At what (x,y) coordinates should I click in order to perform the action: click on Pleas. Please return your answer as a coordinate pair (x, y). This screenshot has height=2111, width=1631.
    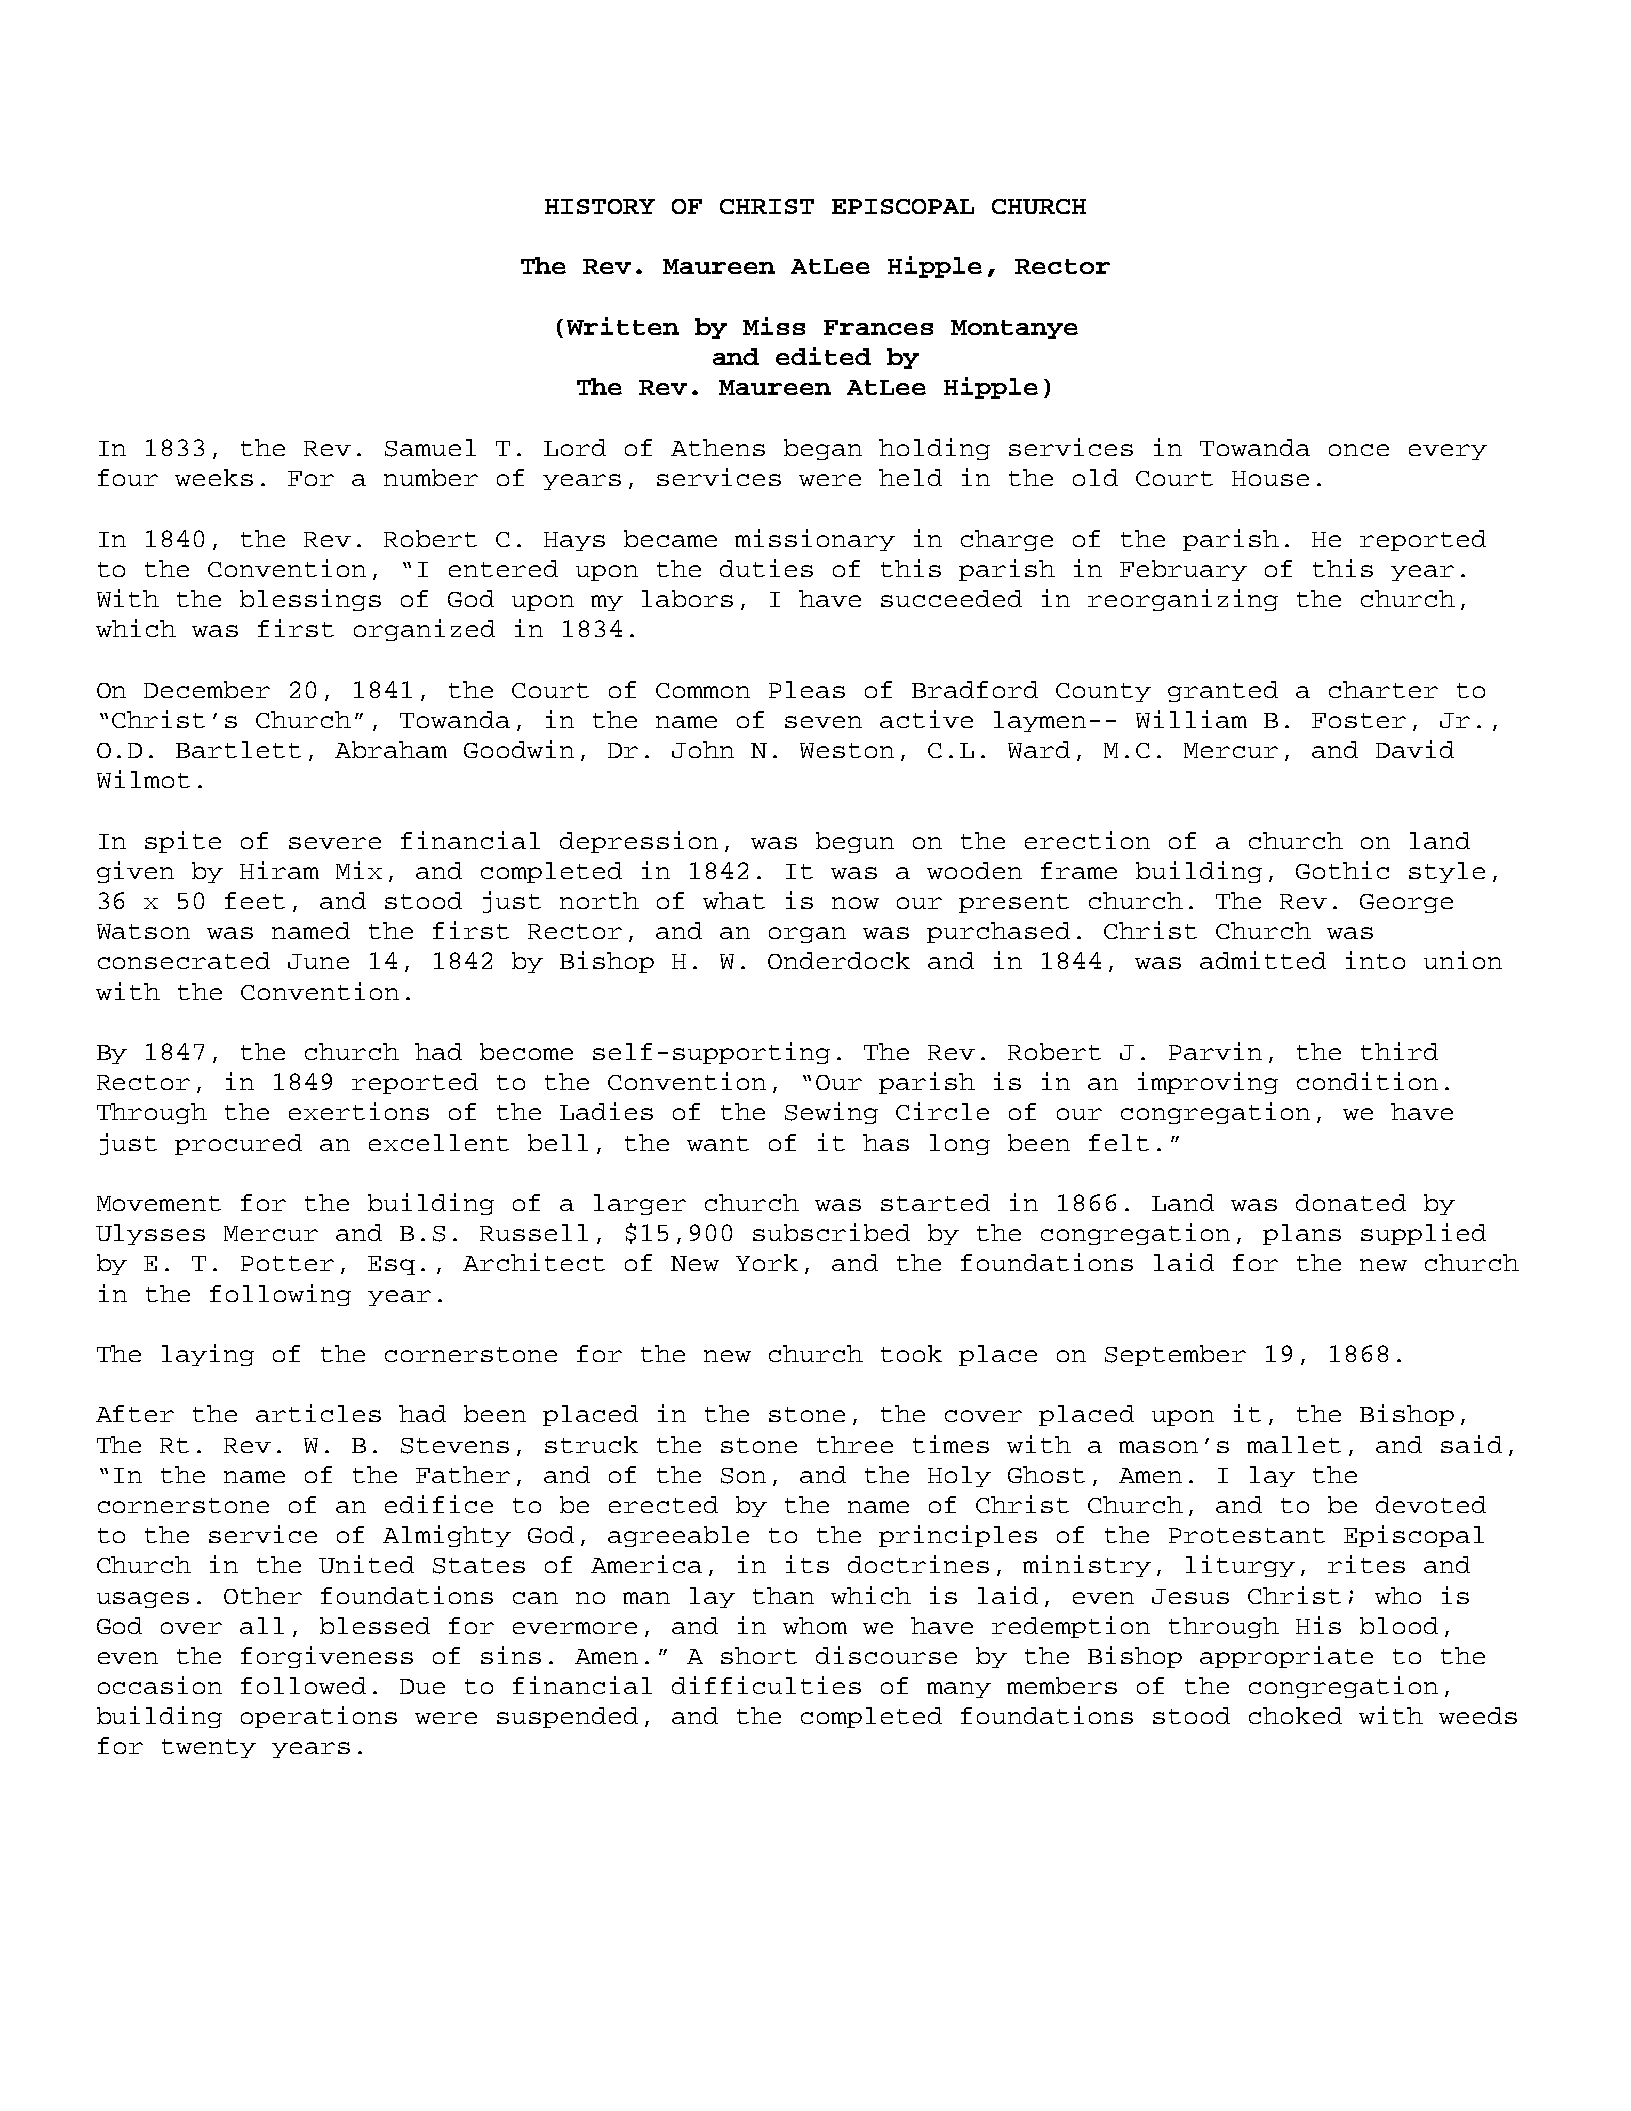
    Looking at the image, I should click on (807, 689).
